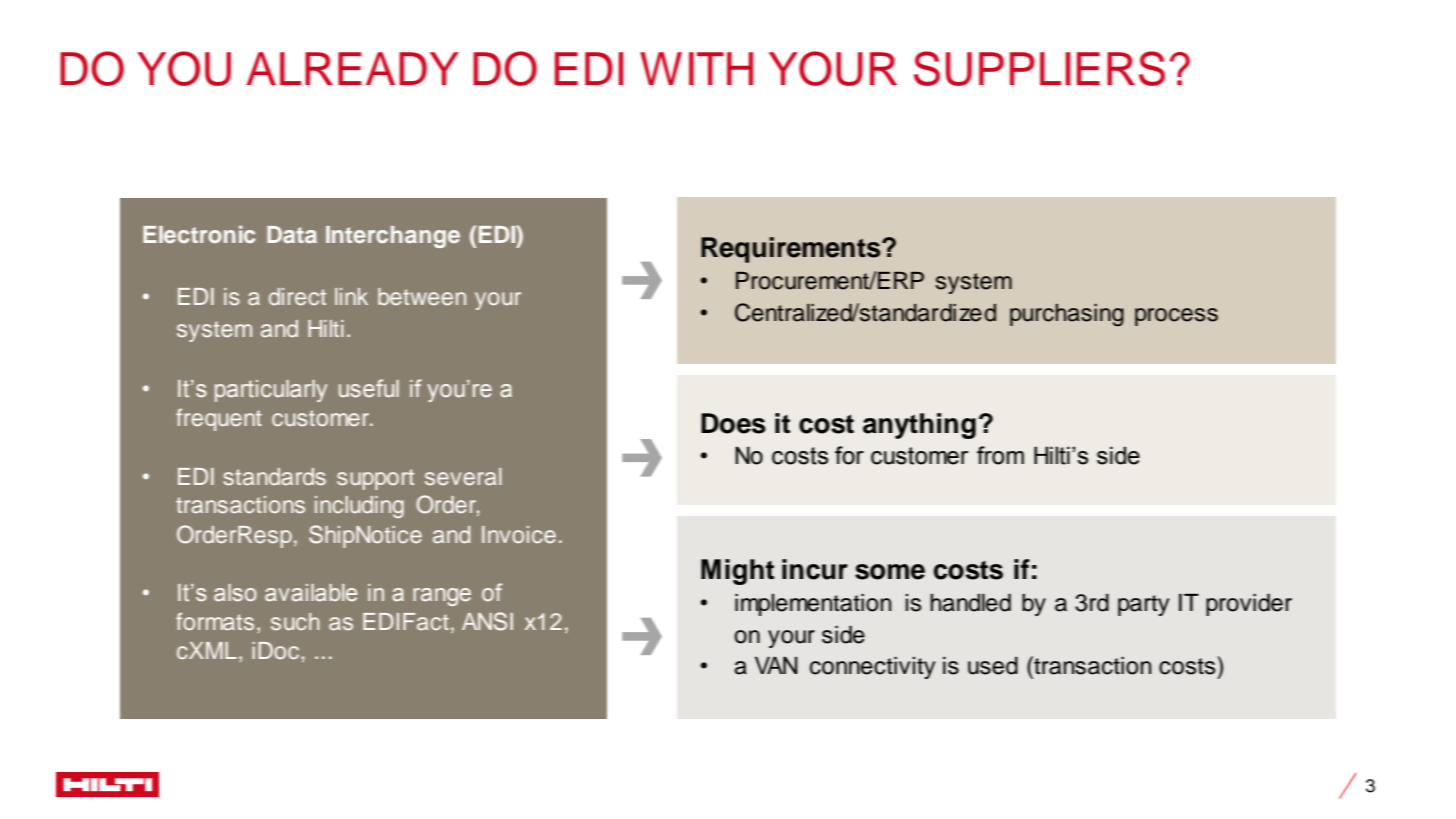 The height and width of the screenshot is (819, 1456). I want to click on useful, so click(369, 388).
